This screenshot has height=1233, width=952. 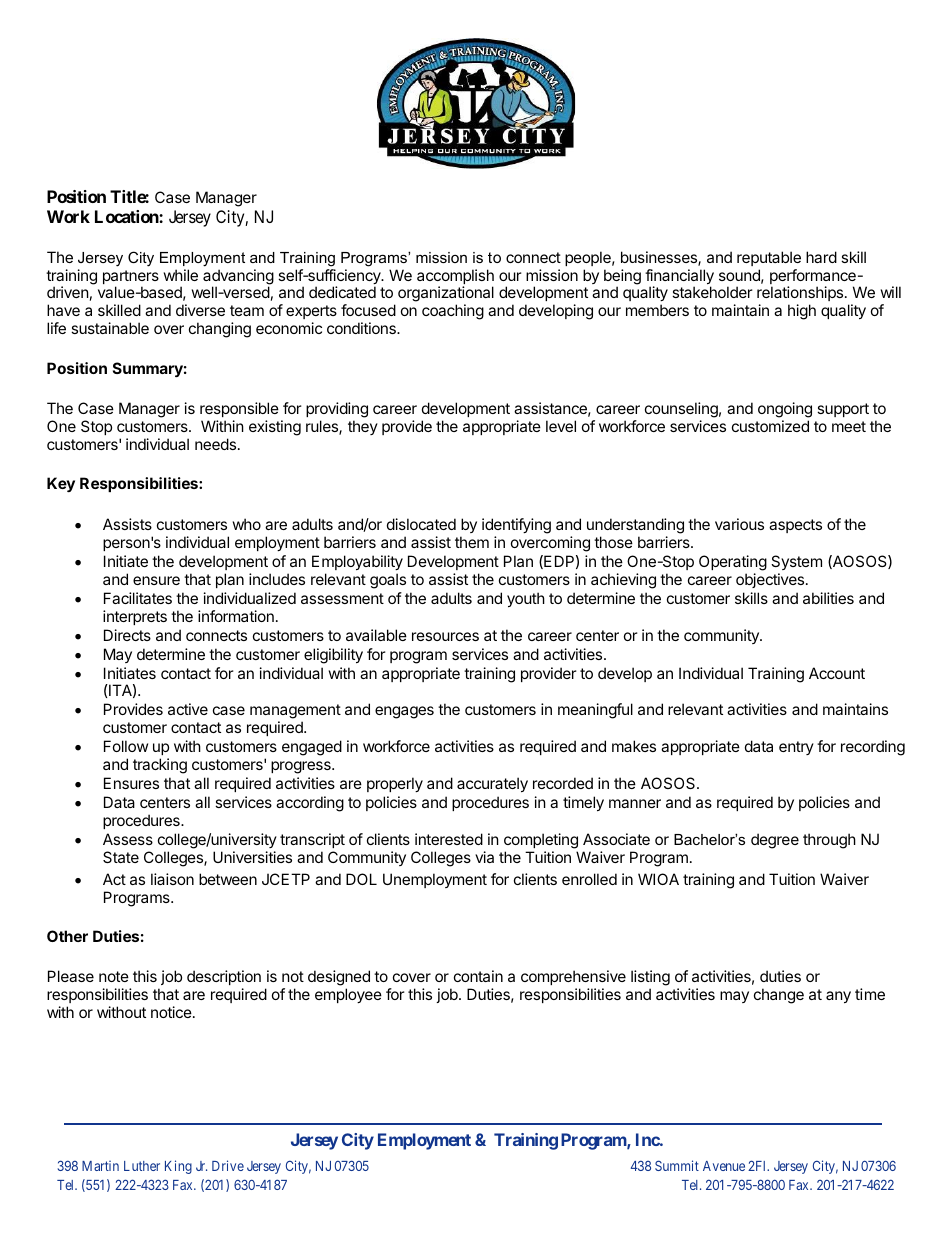 I want to click on relationships, so click(x=801, y=295).
